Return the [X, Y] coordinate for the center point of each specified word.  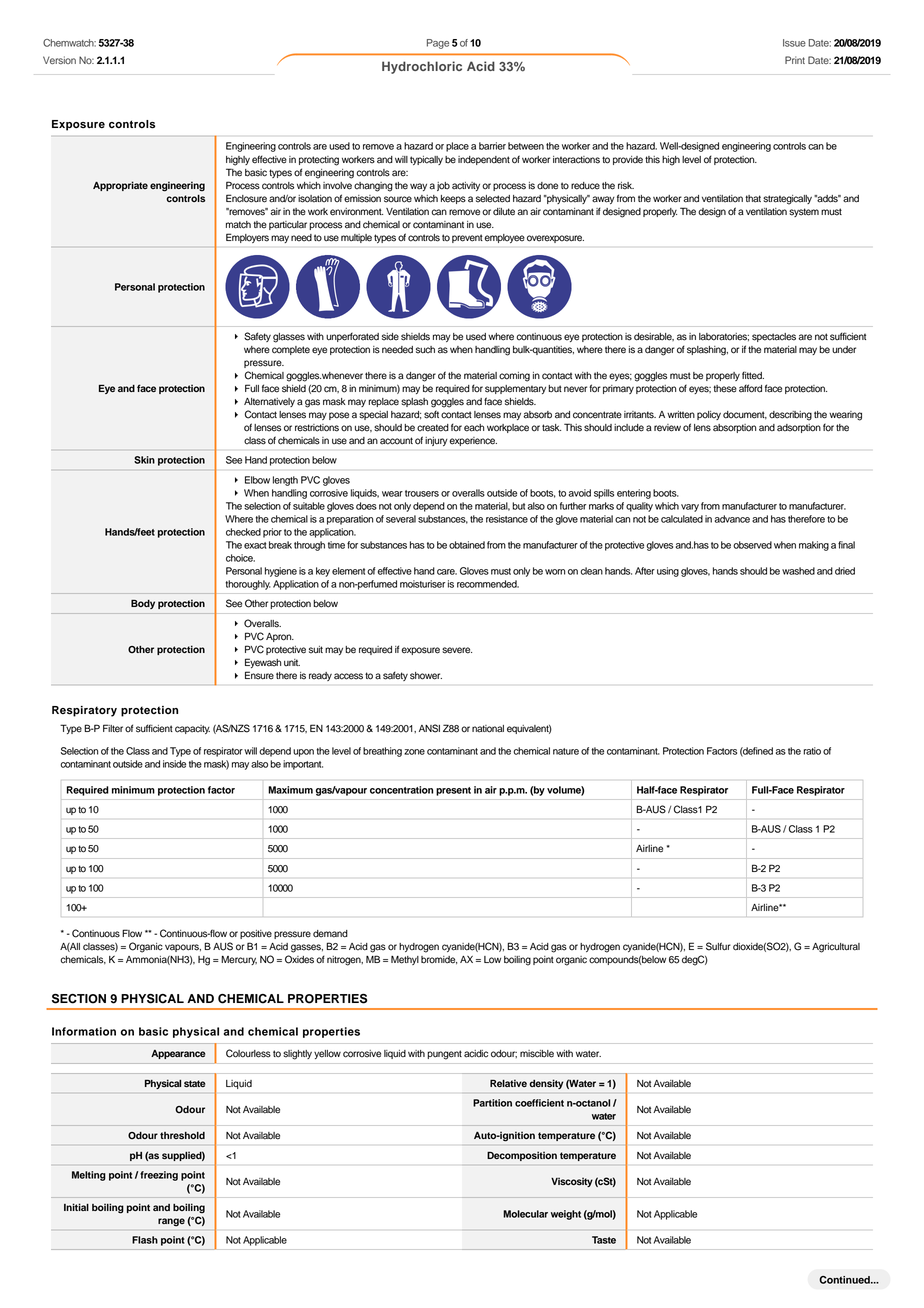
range [171, 1222]
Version [59, 60]
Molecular [525, 1214]
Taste [604, 1240]
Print [795, 60]
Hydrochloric [422, 67]
